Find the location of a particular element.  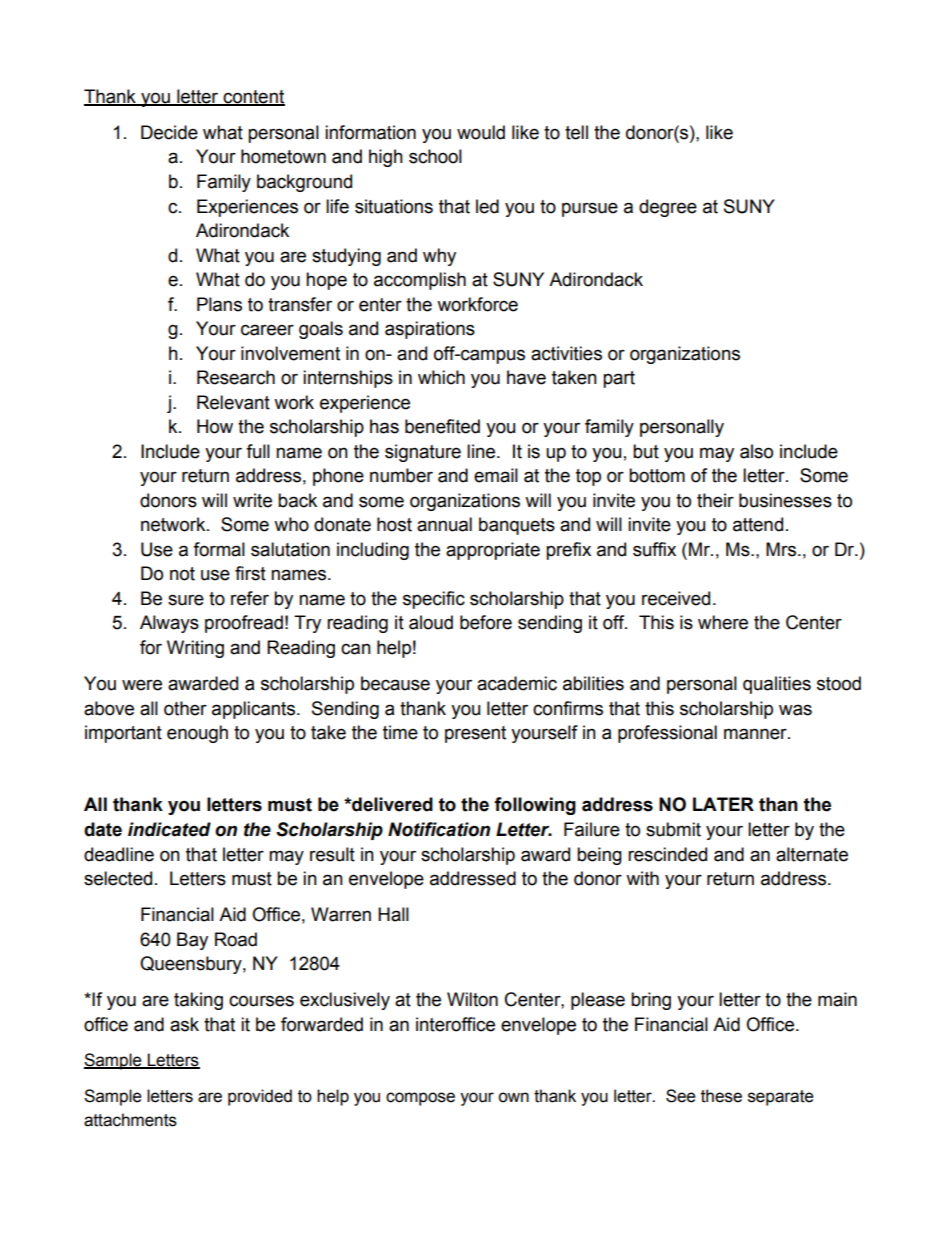

alternate is located at coordinates (812, 854).
